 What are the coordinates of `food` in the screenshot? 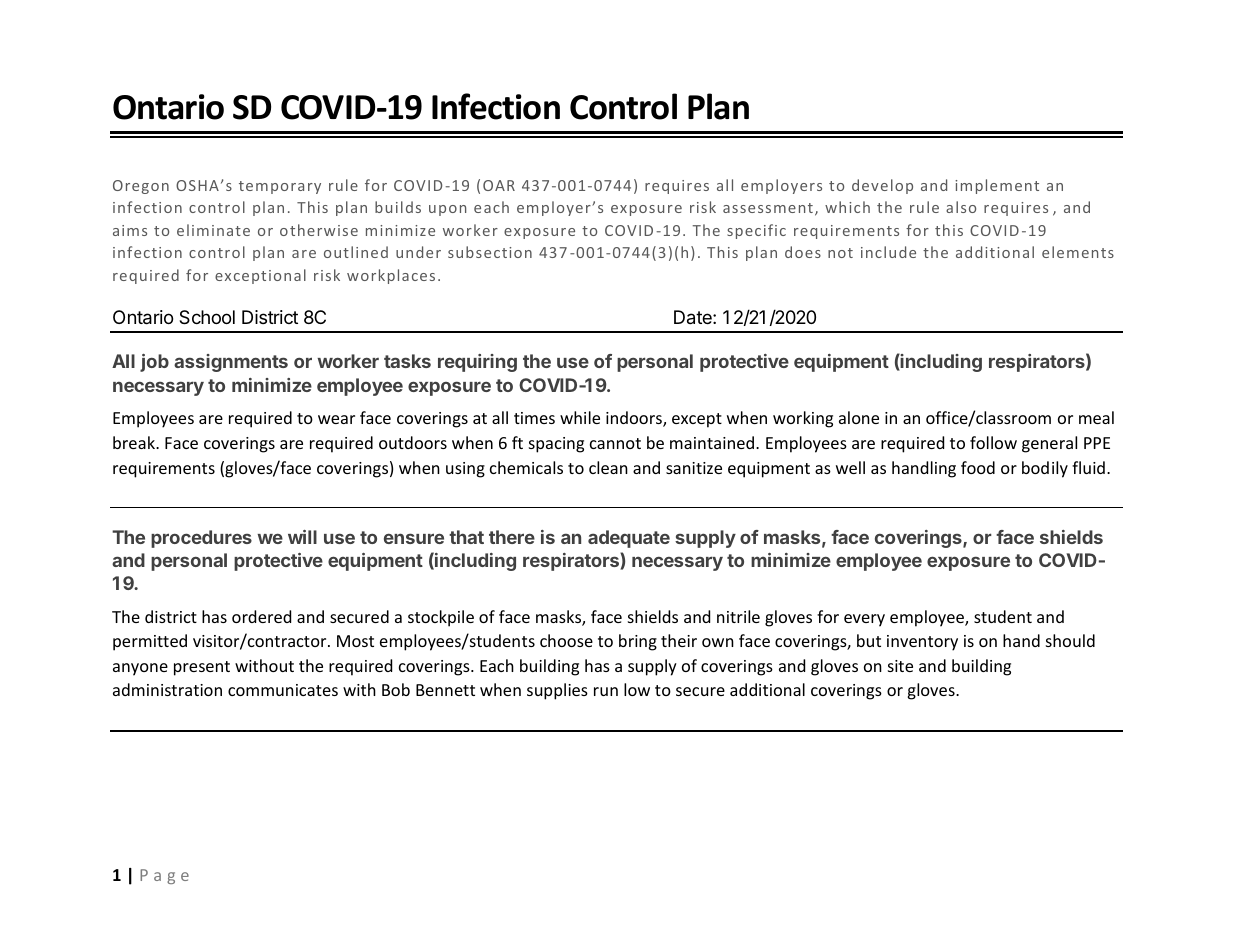 It's located at (978, 467).
